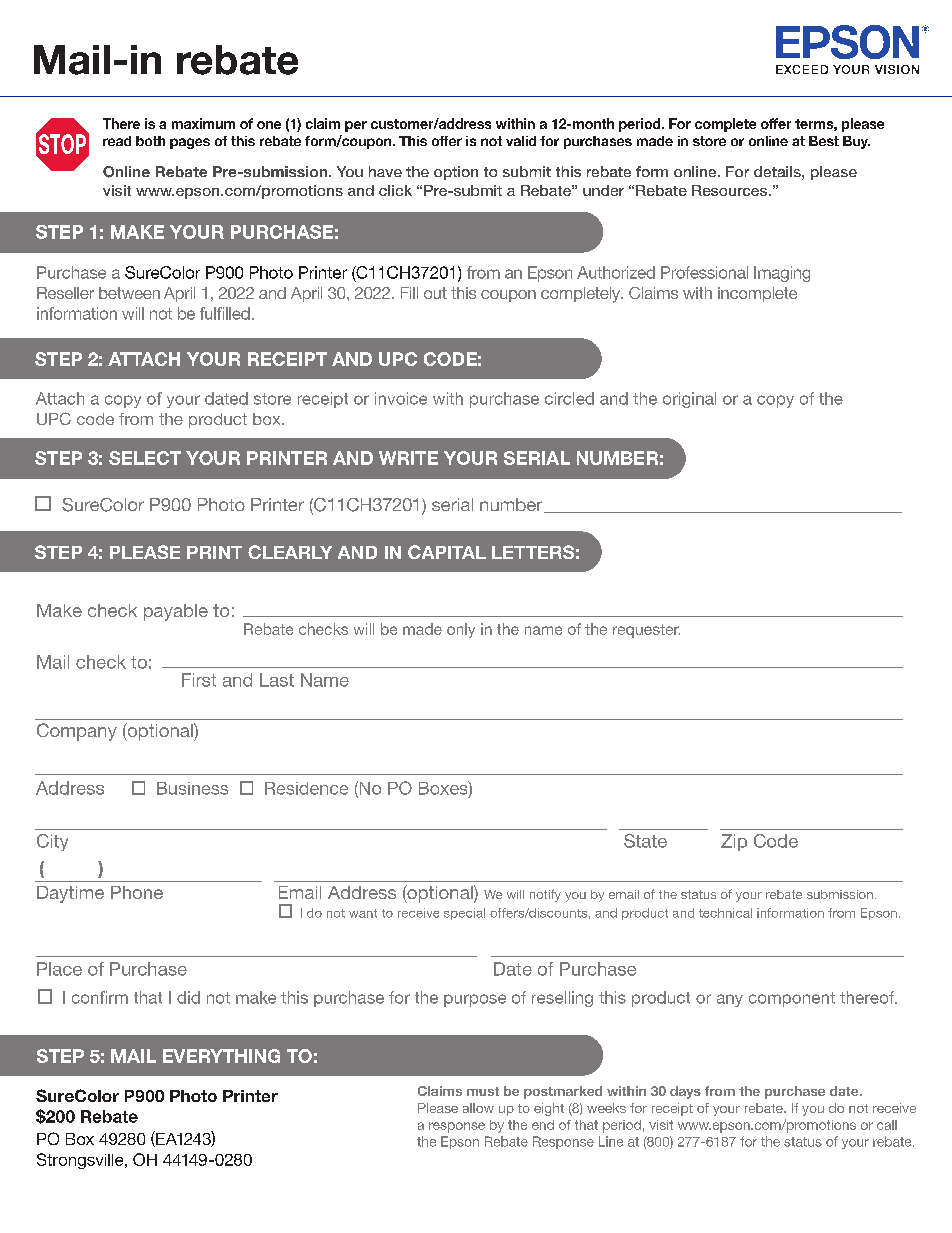 Image resolution: width=952 pixels, height=1233 pixels. Describe the element at coordinates (221, 1056) in the image. I see `EVERYTHING` at that location.
